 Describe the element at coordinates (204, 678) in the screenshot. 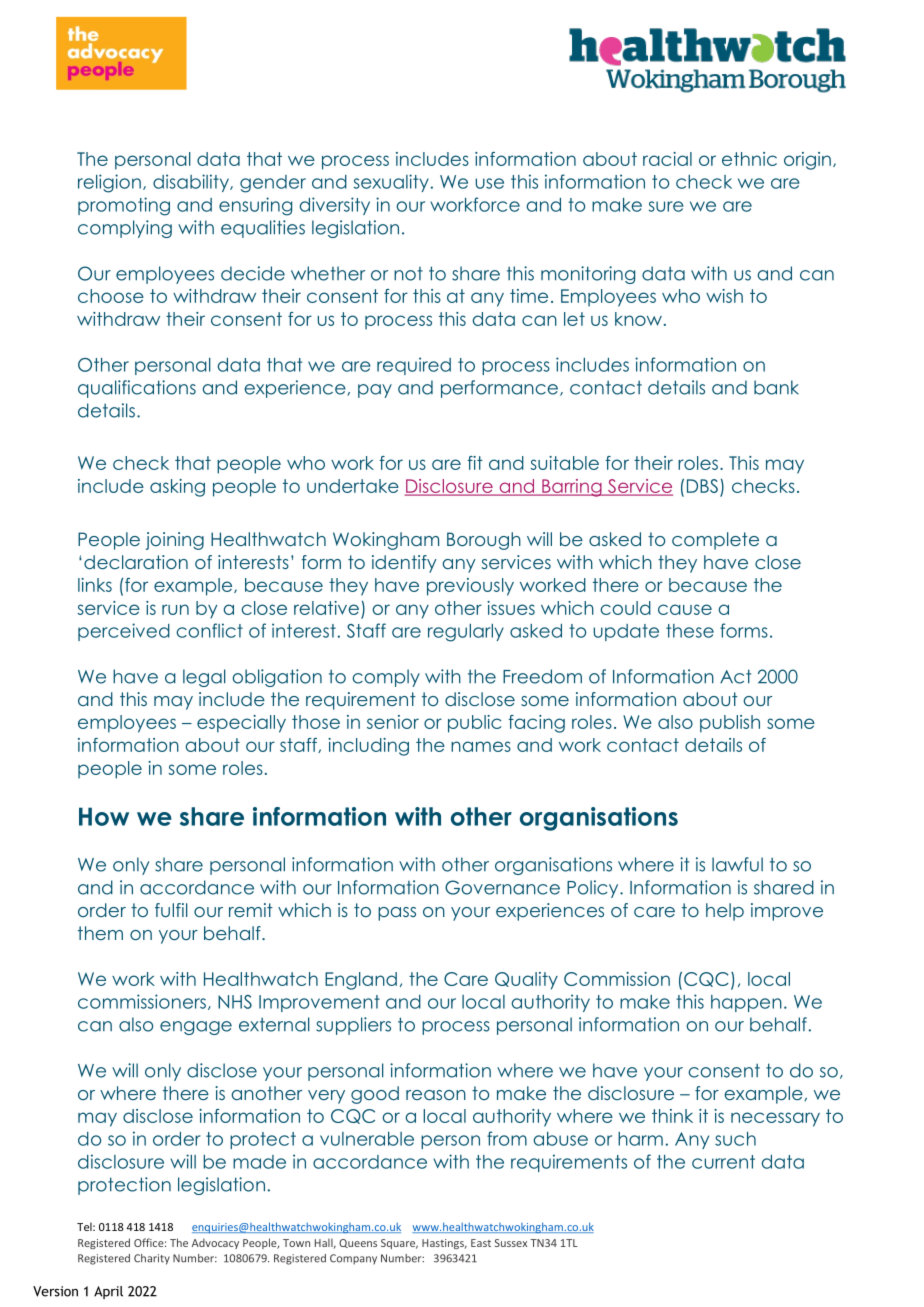

I see `legal` at that location.
